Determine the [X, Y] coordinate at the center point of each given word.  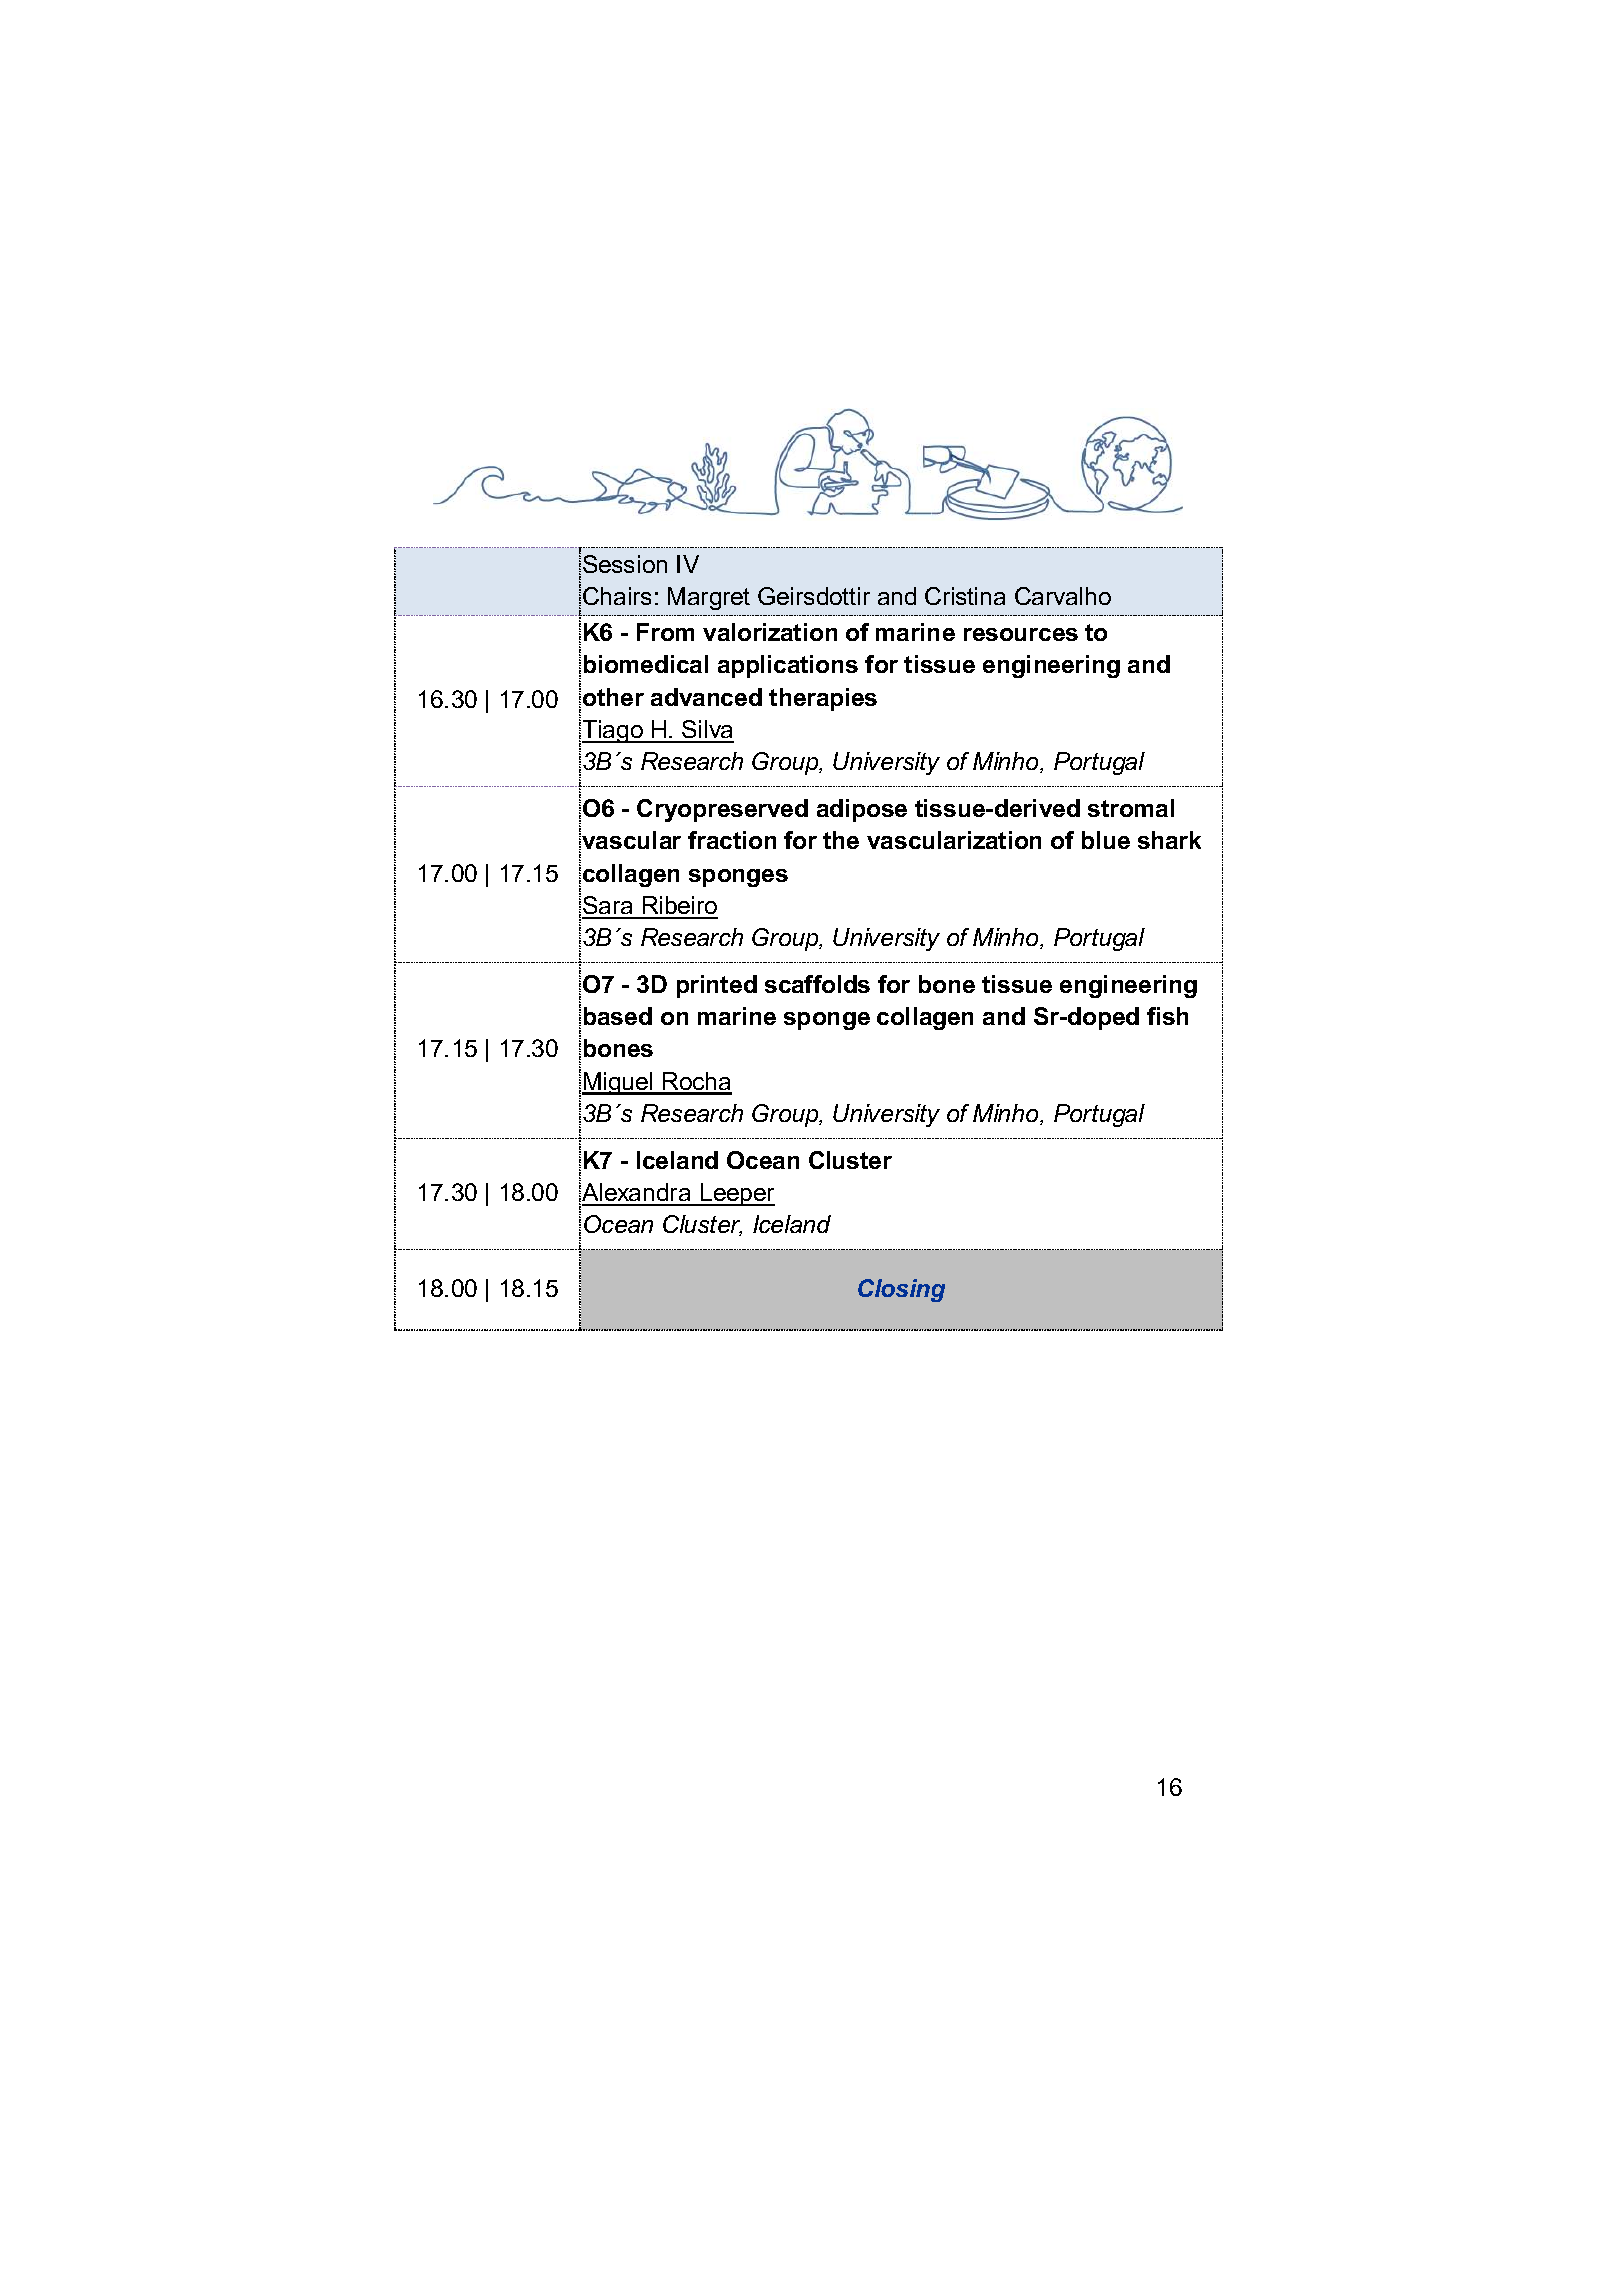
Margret [709, 598]
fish [1167, 1016]
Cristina [965, 596]
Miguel [618, 1083]
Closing [901, 1290]
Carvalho [1063, 596]
